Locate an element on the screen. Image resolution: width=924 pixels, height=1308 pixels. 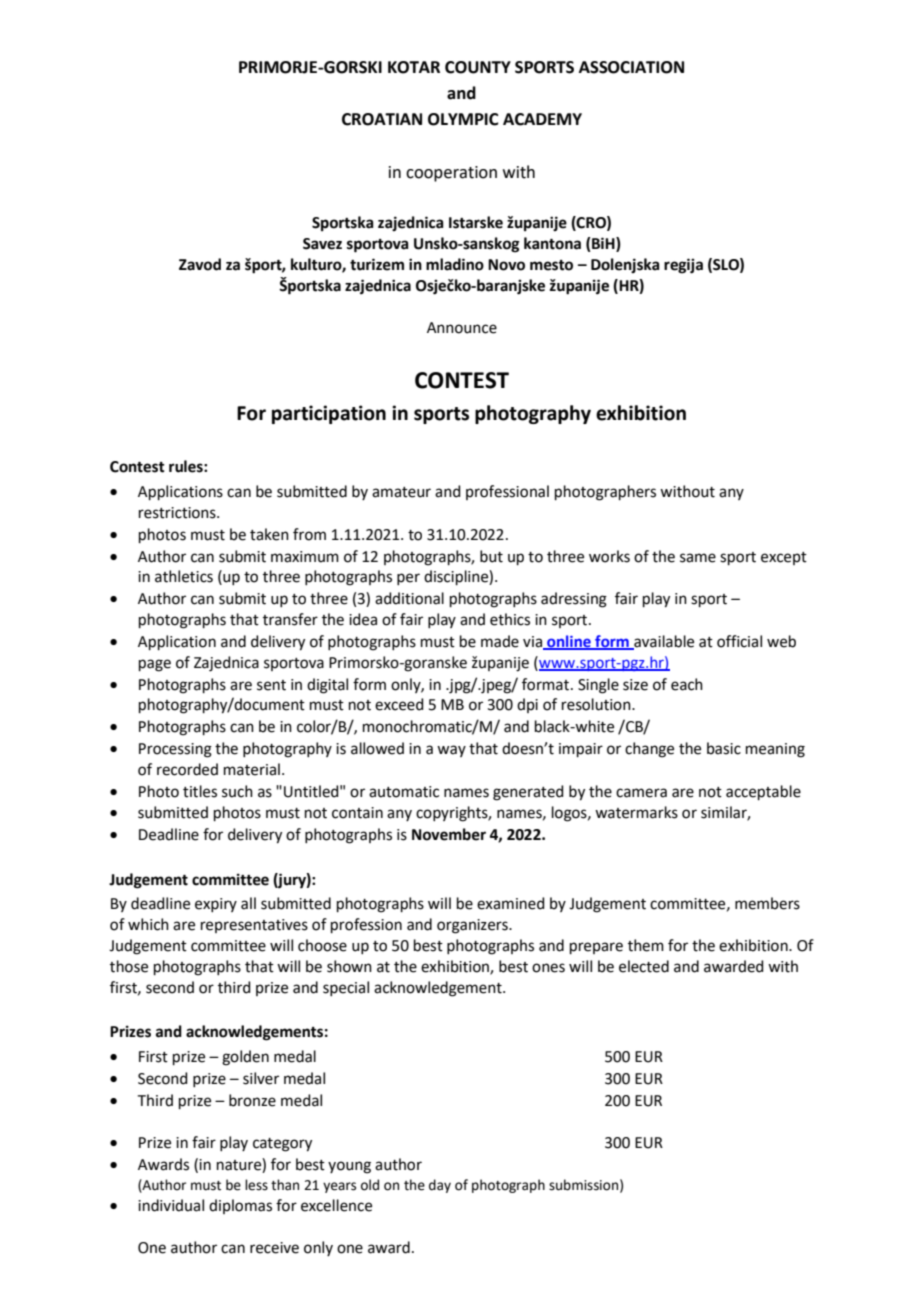
diplomas is located at coordinates (240, 1206).
